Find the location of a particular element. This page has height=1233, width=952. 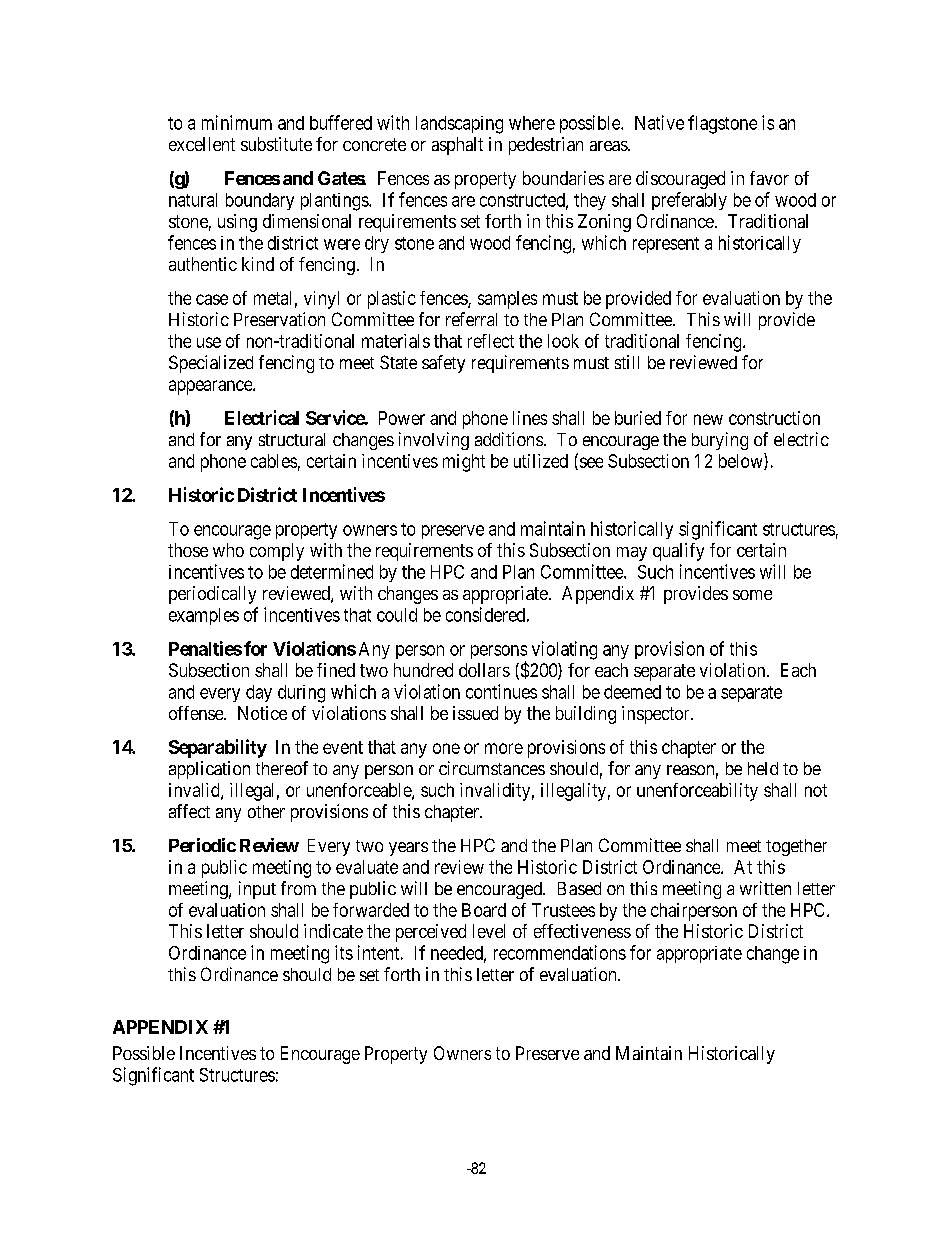

input is located at coordinates (257, 890).
